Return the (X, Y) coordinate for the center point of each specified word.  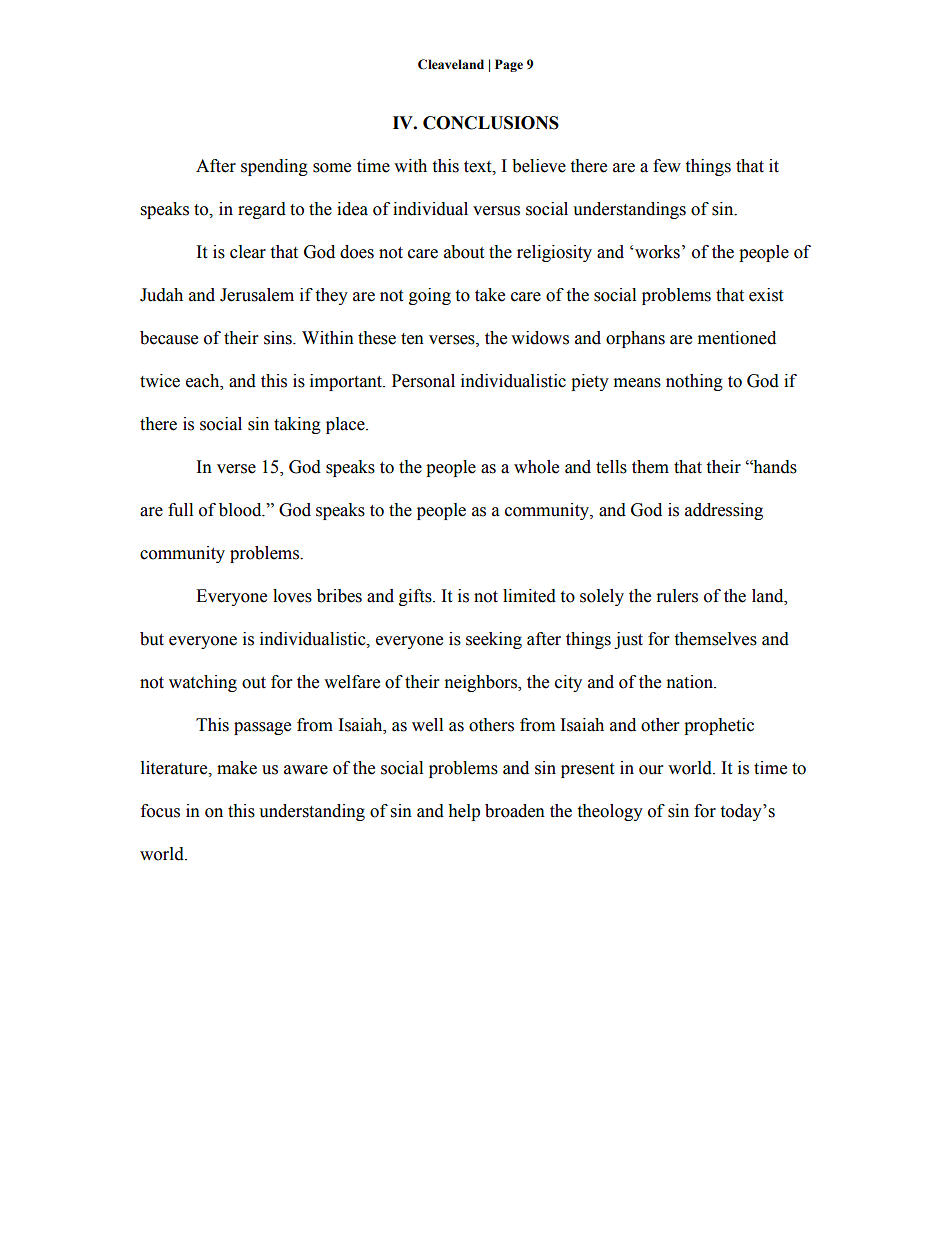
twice (160, 381)
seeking (494, 640)
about (464, 252)
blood (241, 510)
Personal (423, 381)
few (667, 166)
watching (203, 683)
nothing (694, 382)
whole (536, 467)
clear (248, 252)
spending (274, 167)
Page (509, 65)
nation (691, 682)
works (657, 252)
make (237, 768)
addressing (724, 511)
